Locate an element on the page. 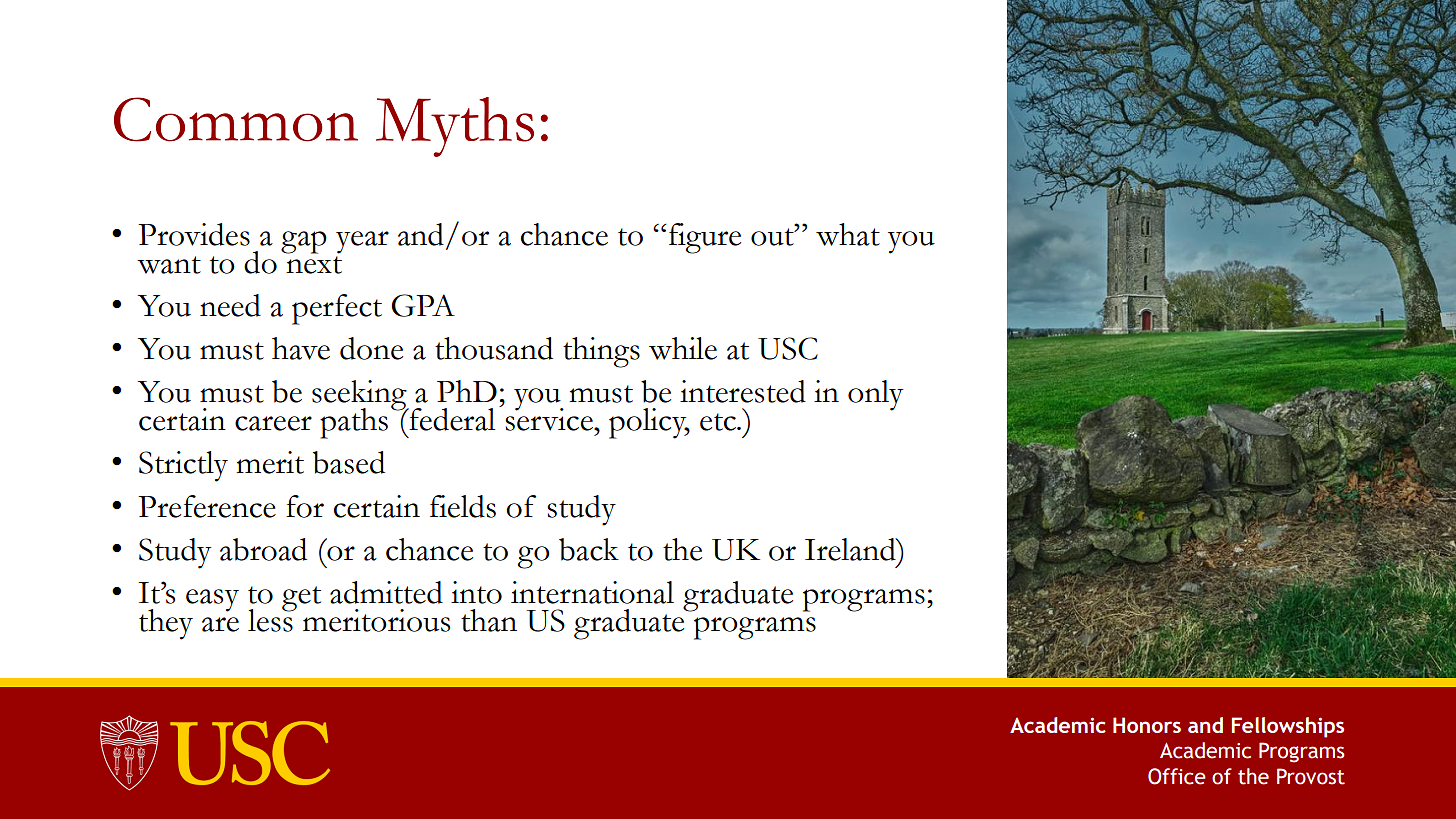 The width and height of the document is (1456, 819). etc is located at coordinates (719, 422).
